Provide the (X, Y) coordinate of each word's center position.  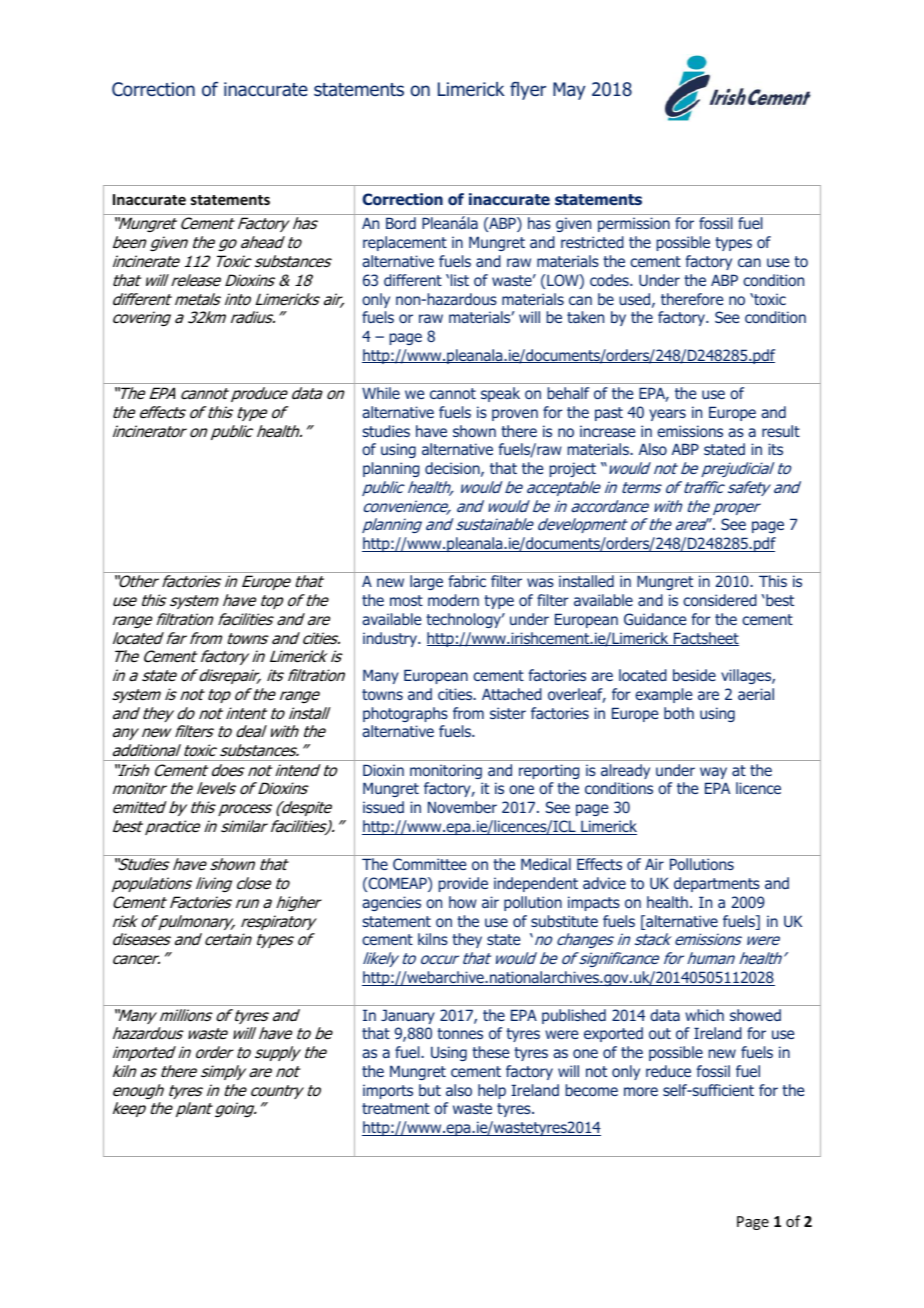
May (569, 91)
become (592, 1090)
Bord (401, 223)
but (430, 1090)
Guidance (655, 619)
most (406, 600)
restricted (592, 242)
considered (720, 600)
